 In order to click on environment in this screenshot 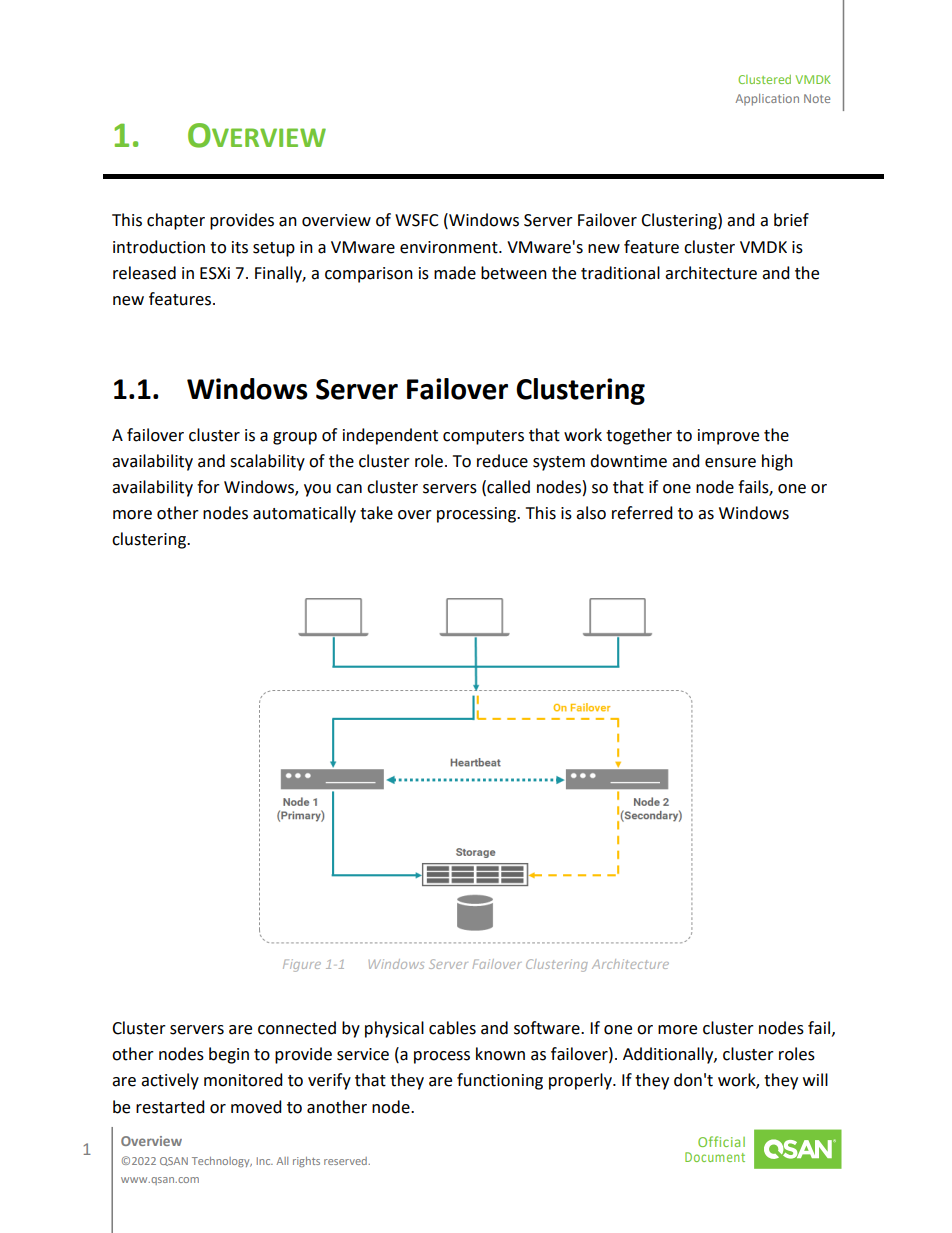, I will do `click(450, 247)`.
